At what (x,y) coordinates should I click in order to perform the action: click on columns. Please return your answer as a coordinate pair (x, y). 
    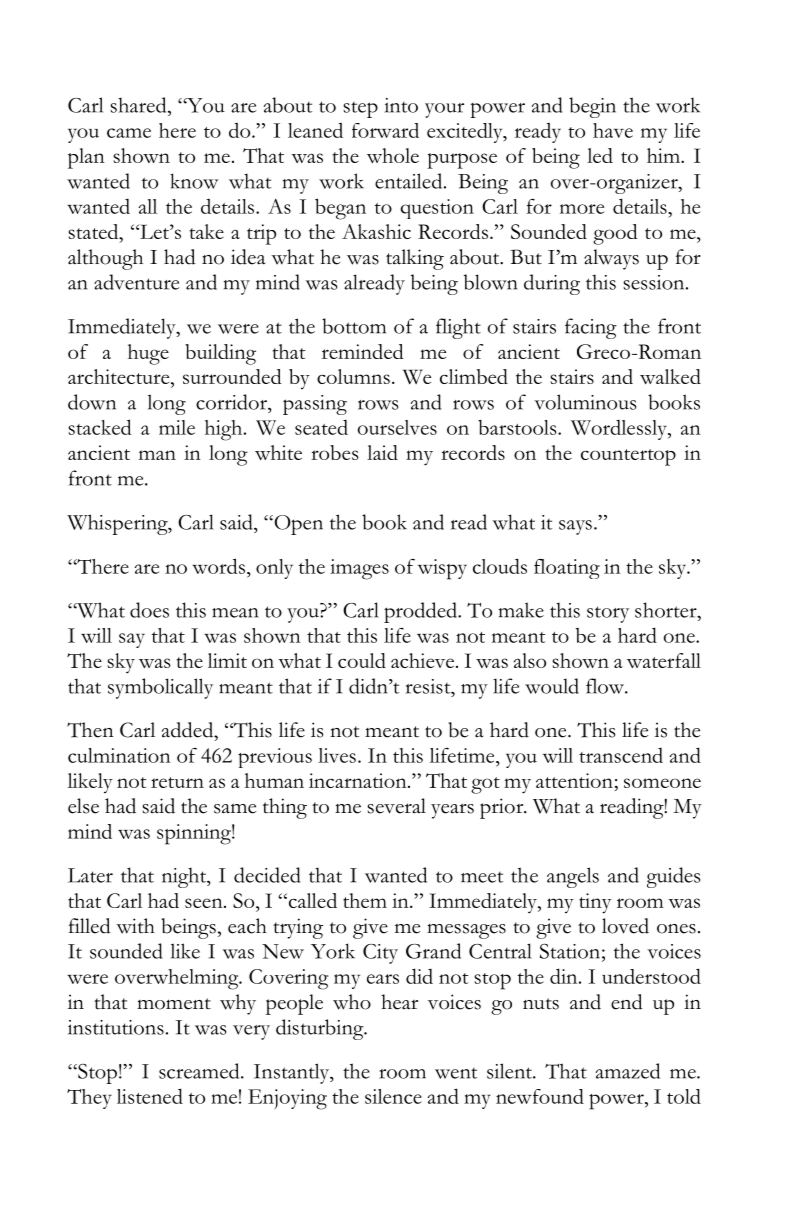
    Looking at the image, I should click on (353, 376).
